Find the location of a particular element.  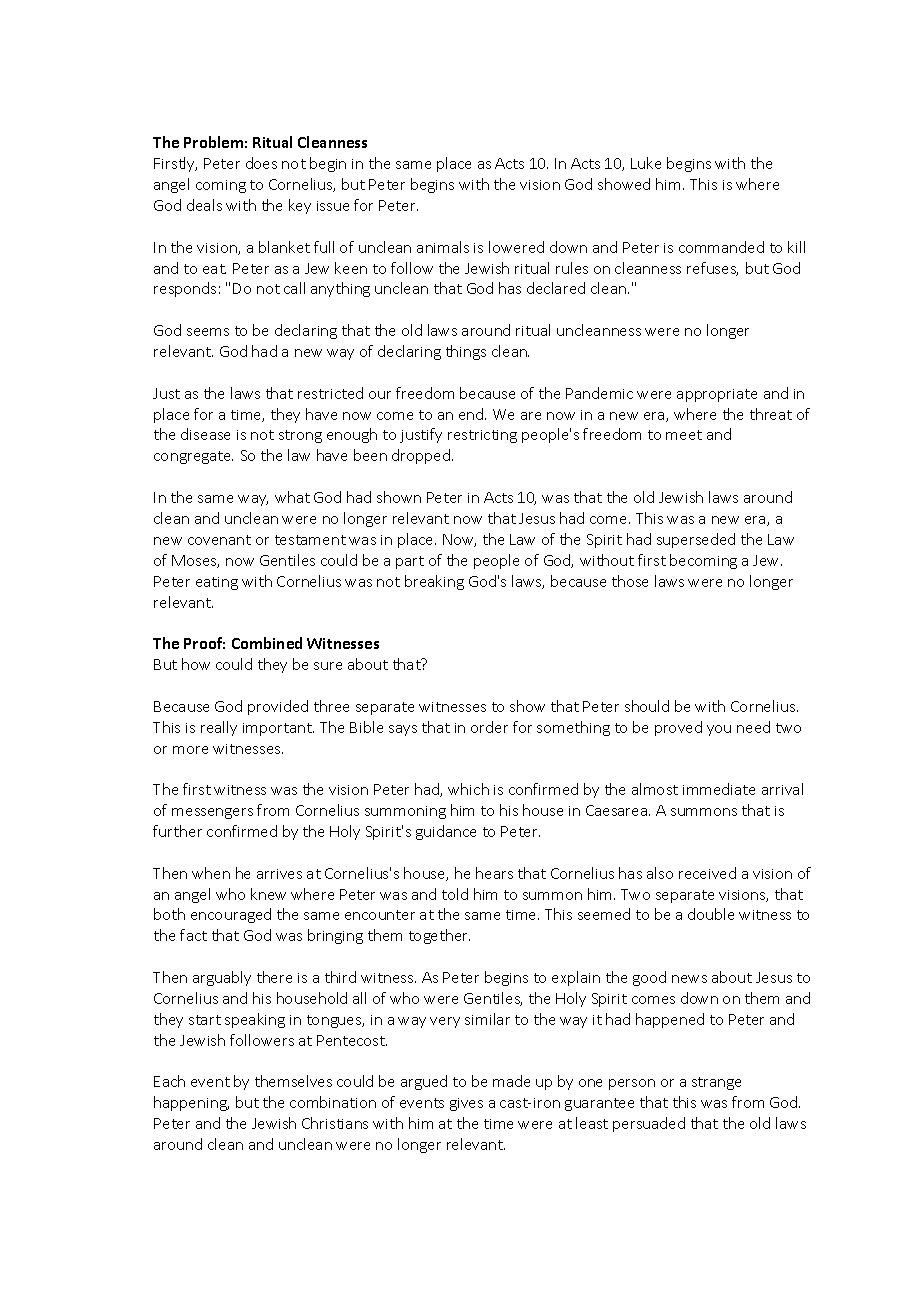

which is located at coordinates (468, 789).
